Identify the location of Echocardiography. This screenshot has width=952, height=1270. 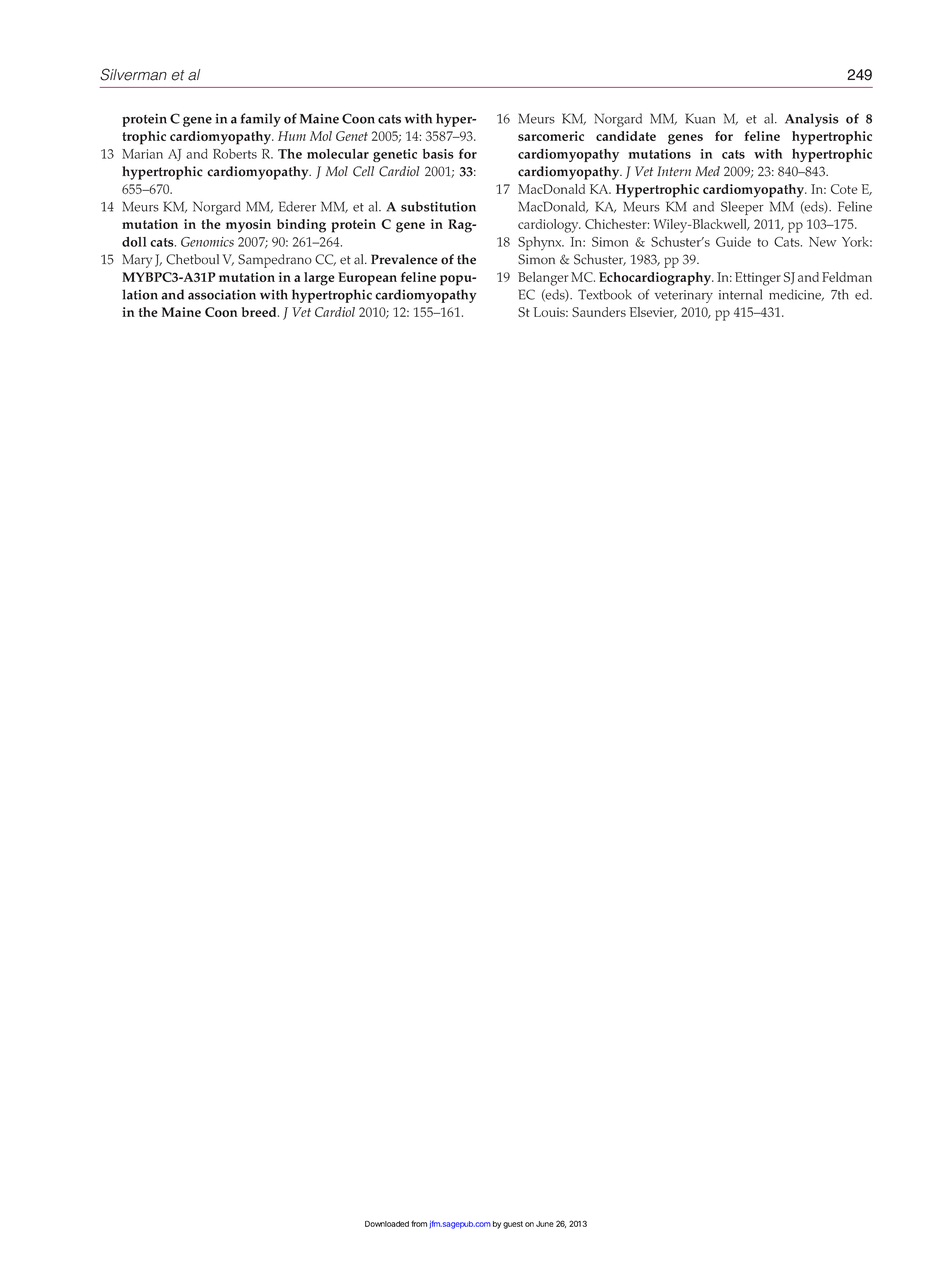
(656, 279).
